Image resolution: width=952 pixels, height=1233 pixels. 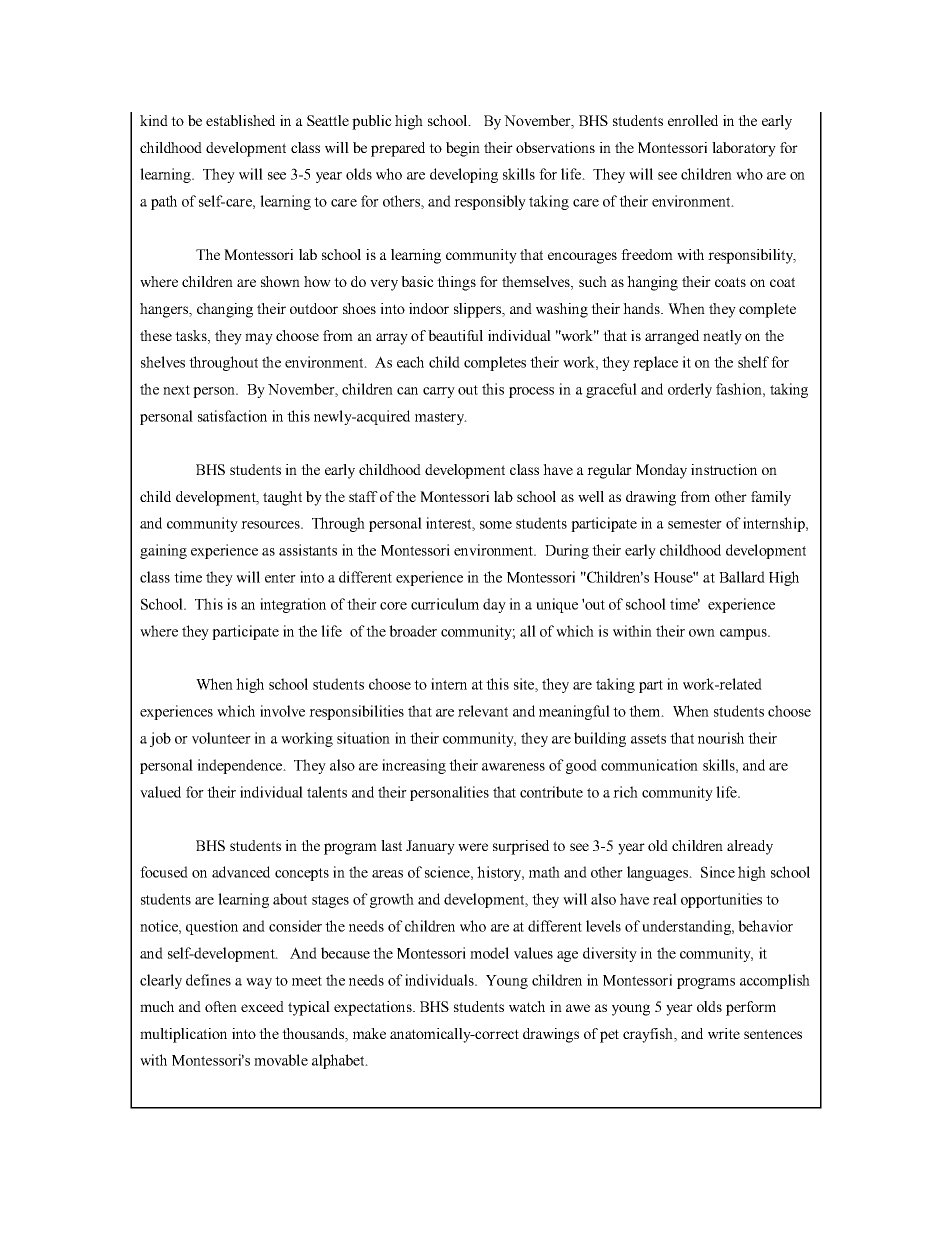 I want to click on begin, so click(x=463, y=149).
